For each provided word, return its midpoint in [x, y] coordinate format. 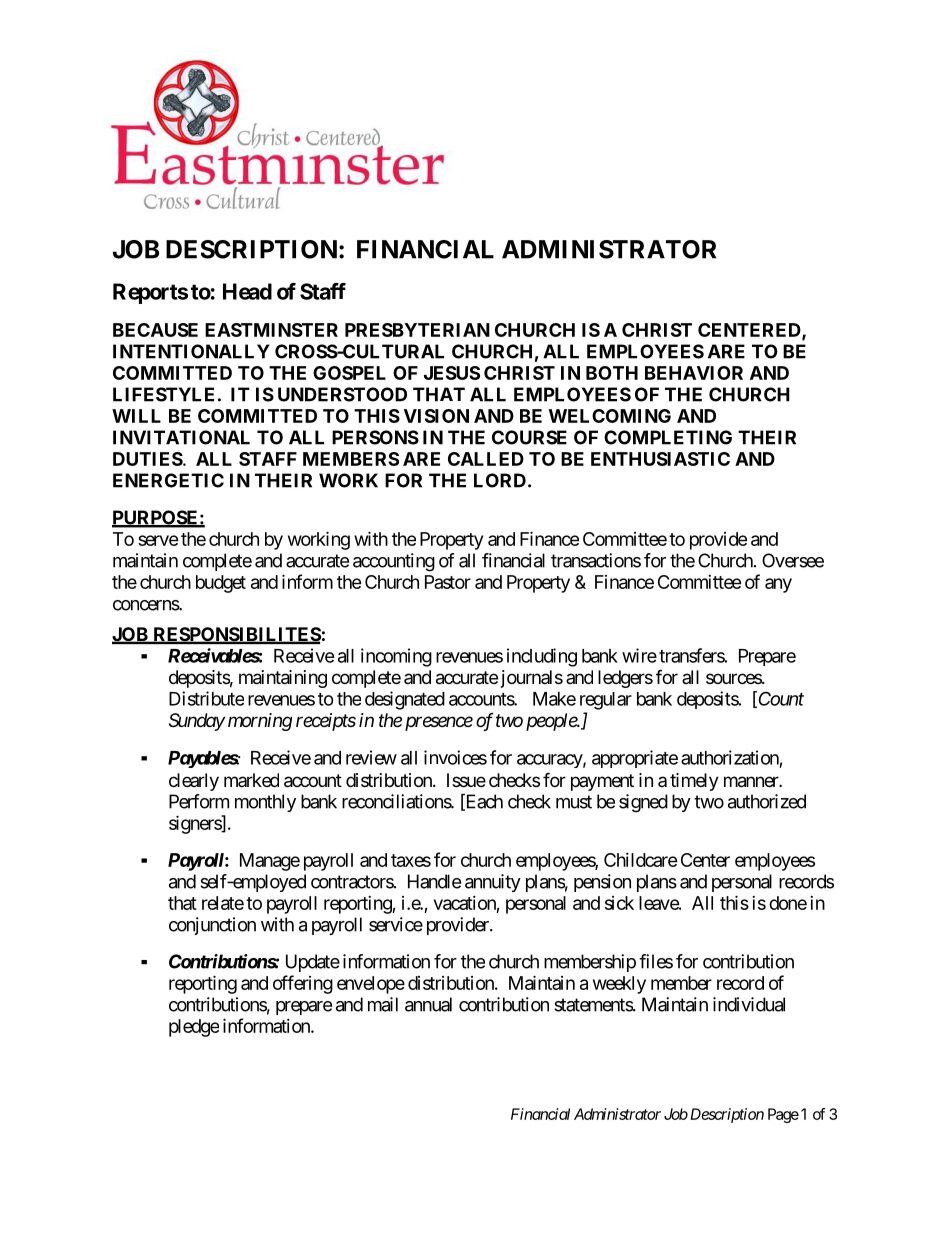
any [778, 585]
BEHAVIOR [694, 373]
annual [428, 1004]
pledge [194, 1028]
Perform [199, 801]
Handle [434, 881]
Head [247, 291]
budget [221, 584]
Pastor [448, 582]
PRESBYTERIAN [417, 330]
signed [643, 803]
